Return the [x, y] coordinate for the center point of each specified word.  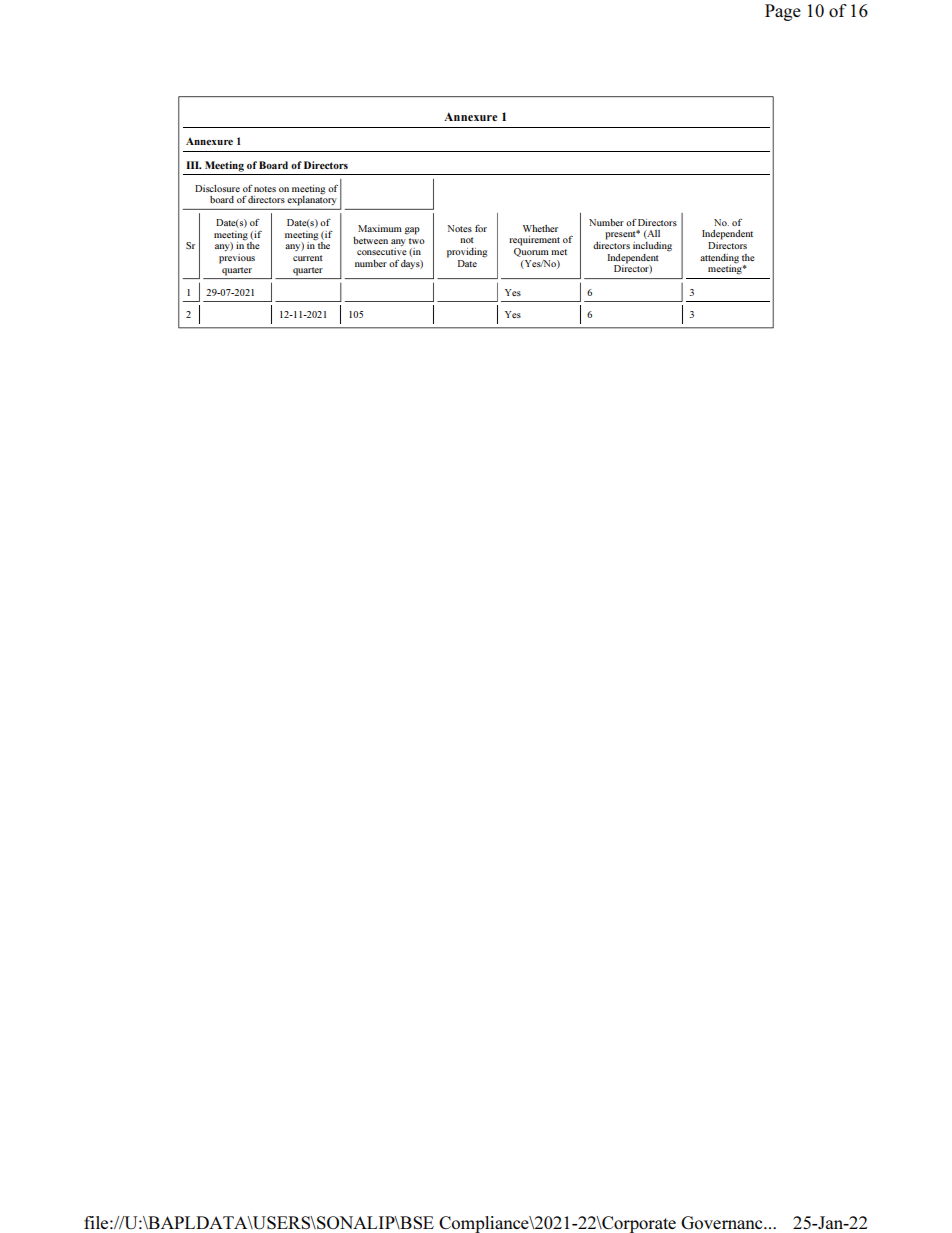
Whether [540, 228]
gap [412, 231]
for [481, 228]
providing [467, 253]
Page [783, 12]
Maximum [380, 228]
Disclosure [217, 188]
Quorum [531, 251]
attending [719, 259]
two [417, 241]
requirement [534, 241]
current [308, 258]
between [370, 240]
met [559, 252]
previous [237, 259]
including [652, 247]
